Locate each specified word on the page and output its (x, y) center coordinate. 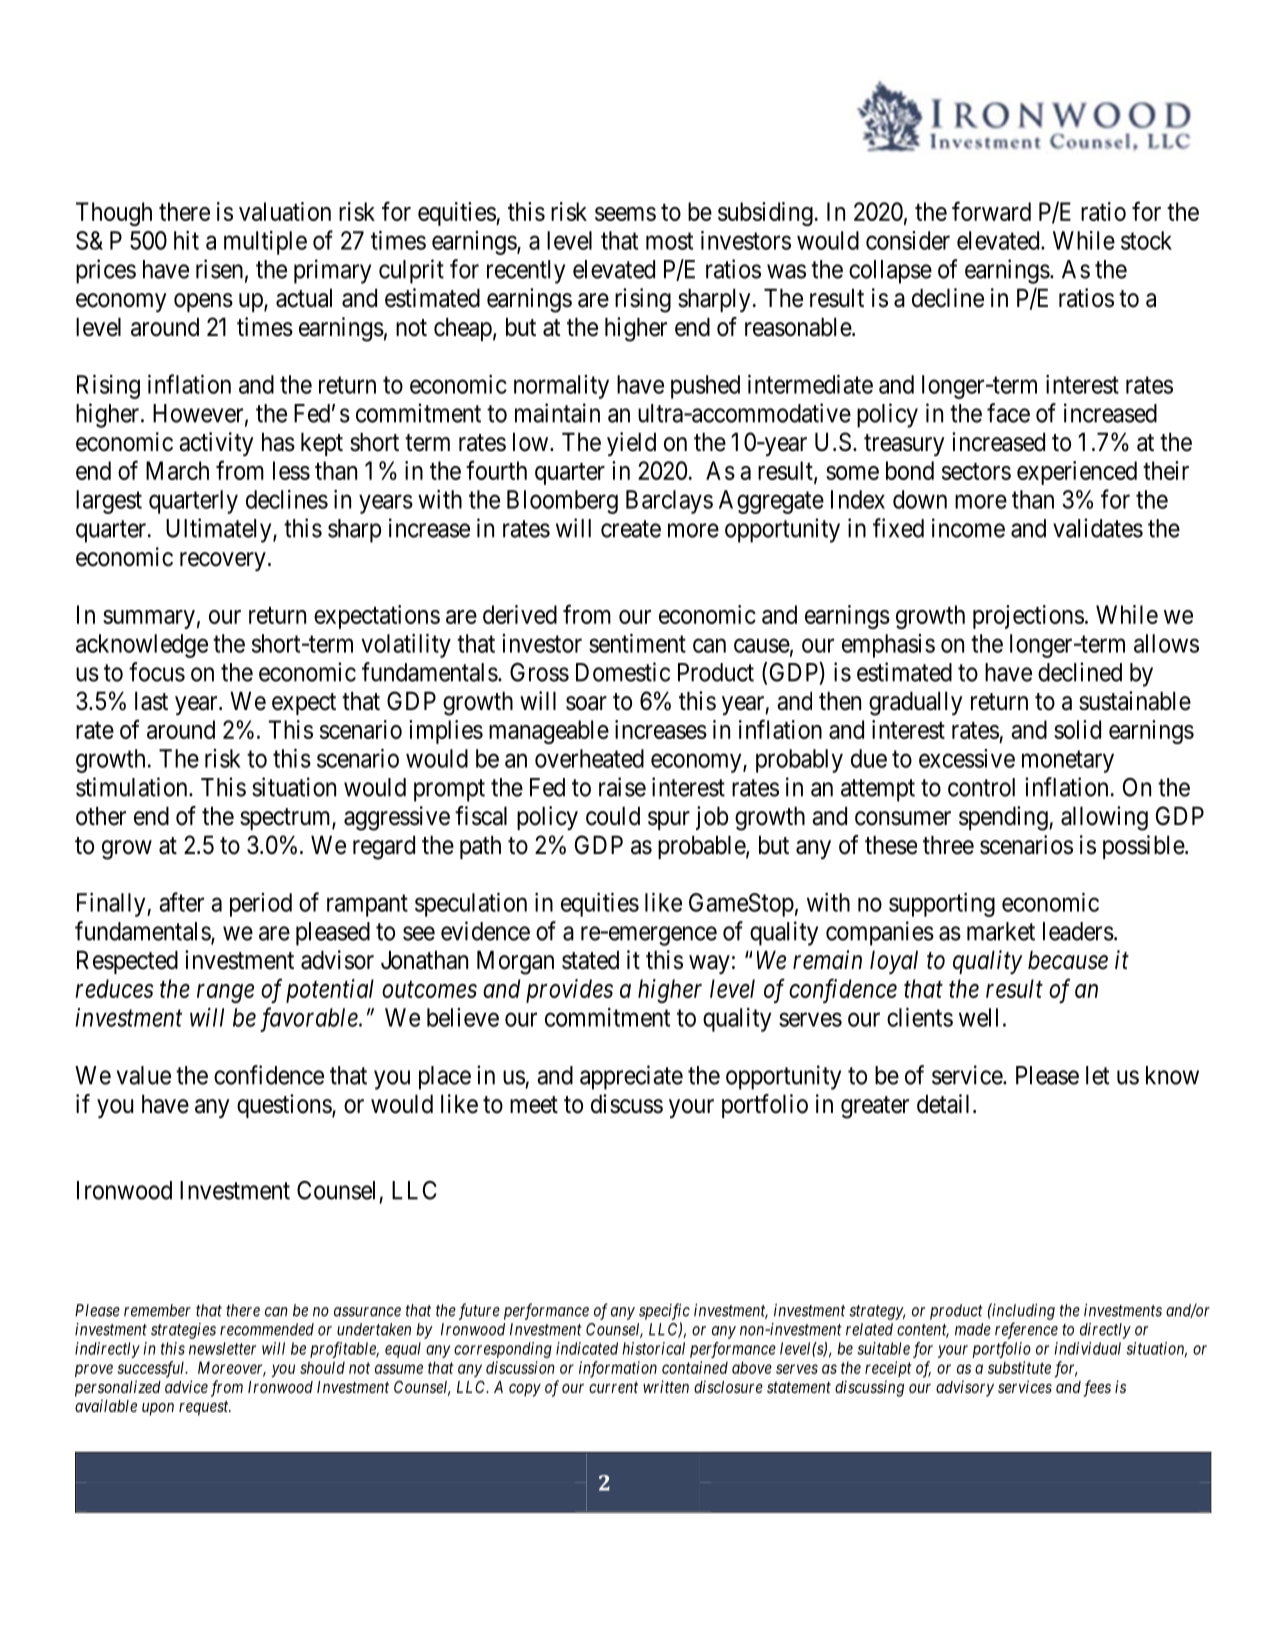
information (618, 1369)
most (669, 241)
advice (186, 1386)
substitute (1019, 1367)
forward (991, 211)
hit (186, 240)
